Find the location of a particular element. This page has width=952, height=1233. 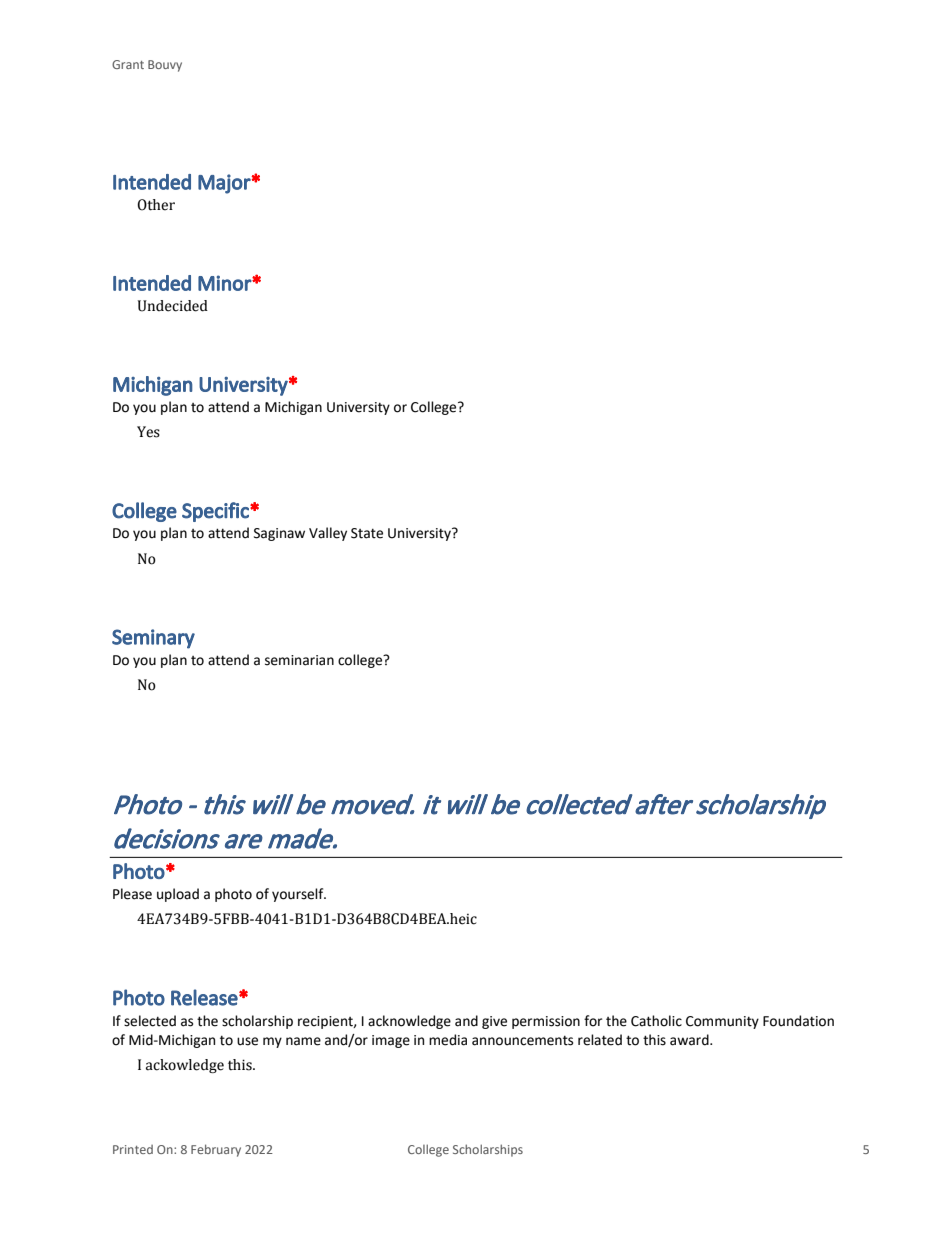

Valley is located at coordinates (328, 534).
